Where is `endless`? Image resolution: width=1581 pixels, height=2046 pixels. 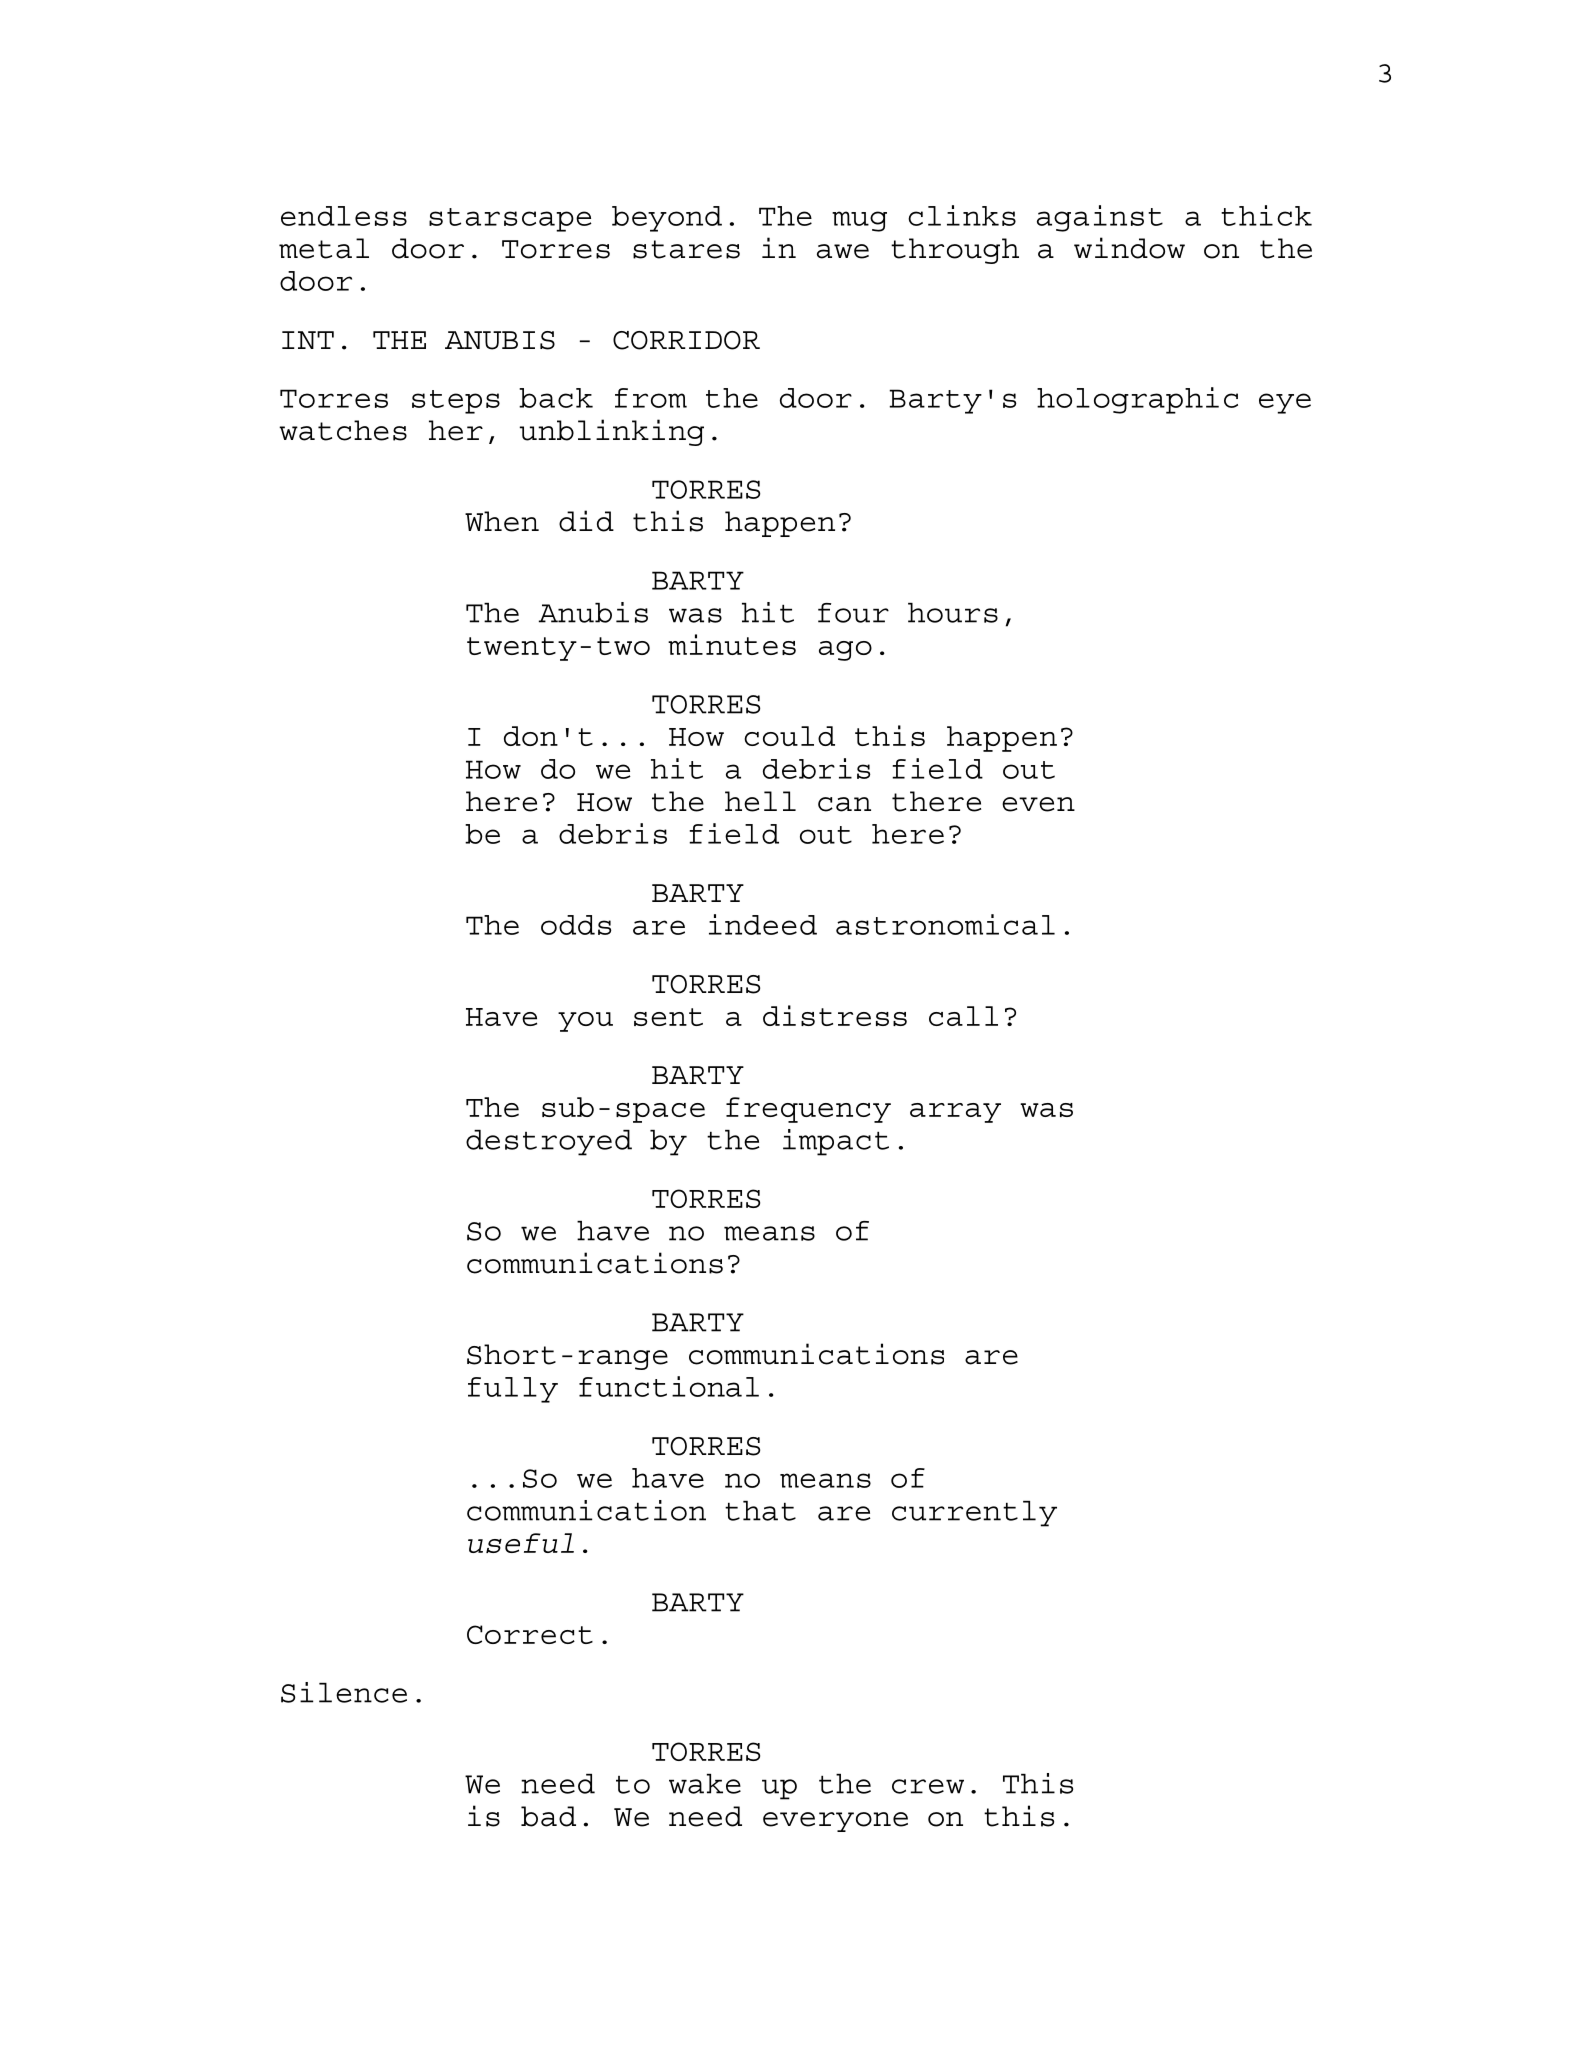
endless is located at coordinates (344, 216).
